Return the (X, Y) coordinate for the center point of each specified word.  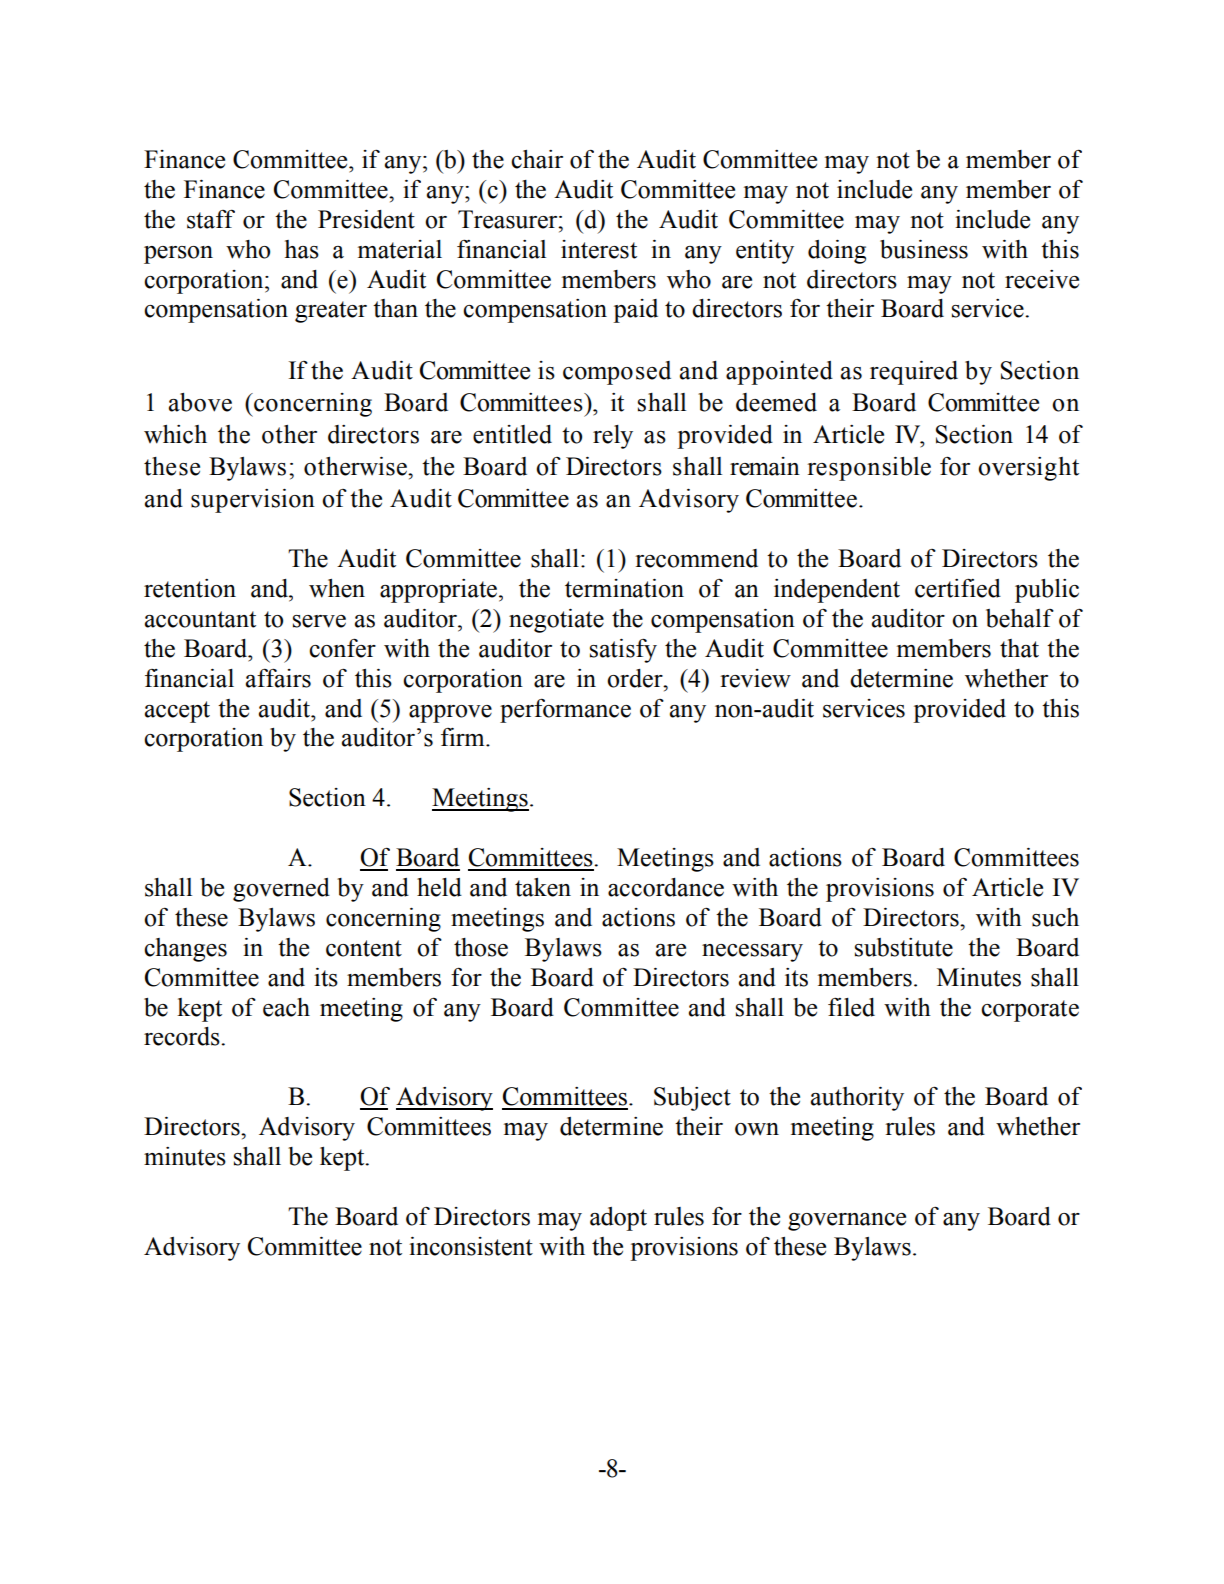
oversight (1028, 469)
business (924, 249)
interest (599, 249)
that (1019, 648)
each (286, 1007)
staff (211, 219)
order (636, 678)
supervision (253, 501)
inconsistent (471, 1246)
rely (613, 437)
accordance (666, 887)
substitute (904, 947)
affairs (278, 678)
